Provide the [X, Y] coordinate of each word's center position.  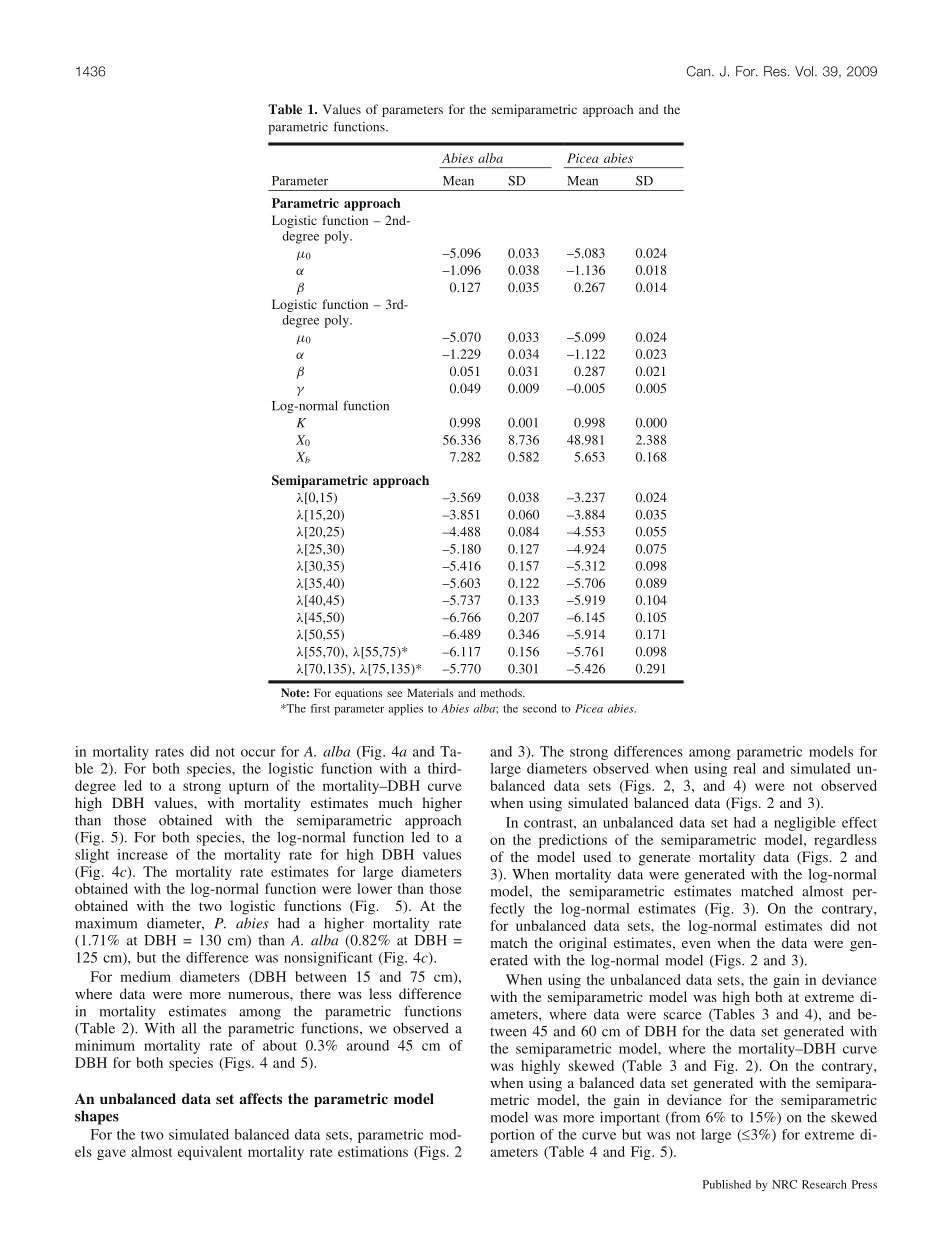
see [395, 694]
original [583, 944]
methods [502, 692]
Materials [430, 692]
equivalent [210, 1153]
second [540, 708]
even [696, 944]
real [744, 768]
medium [145, 976]
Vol [804, 71]
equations [359, 694]
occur [258, 753]
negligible [805, 824]
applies [406, 709]
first [320, 708]
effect [859, 822]
